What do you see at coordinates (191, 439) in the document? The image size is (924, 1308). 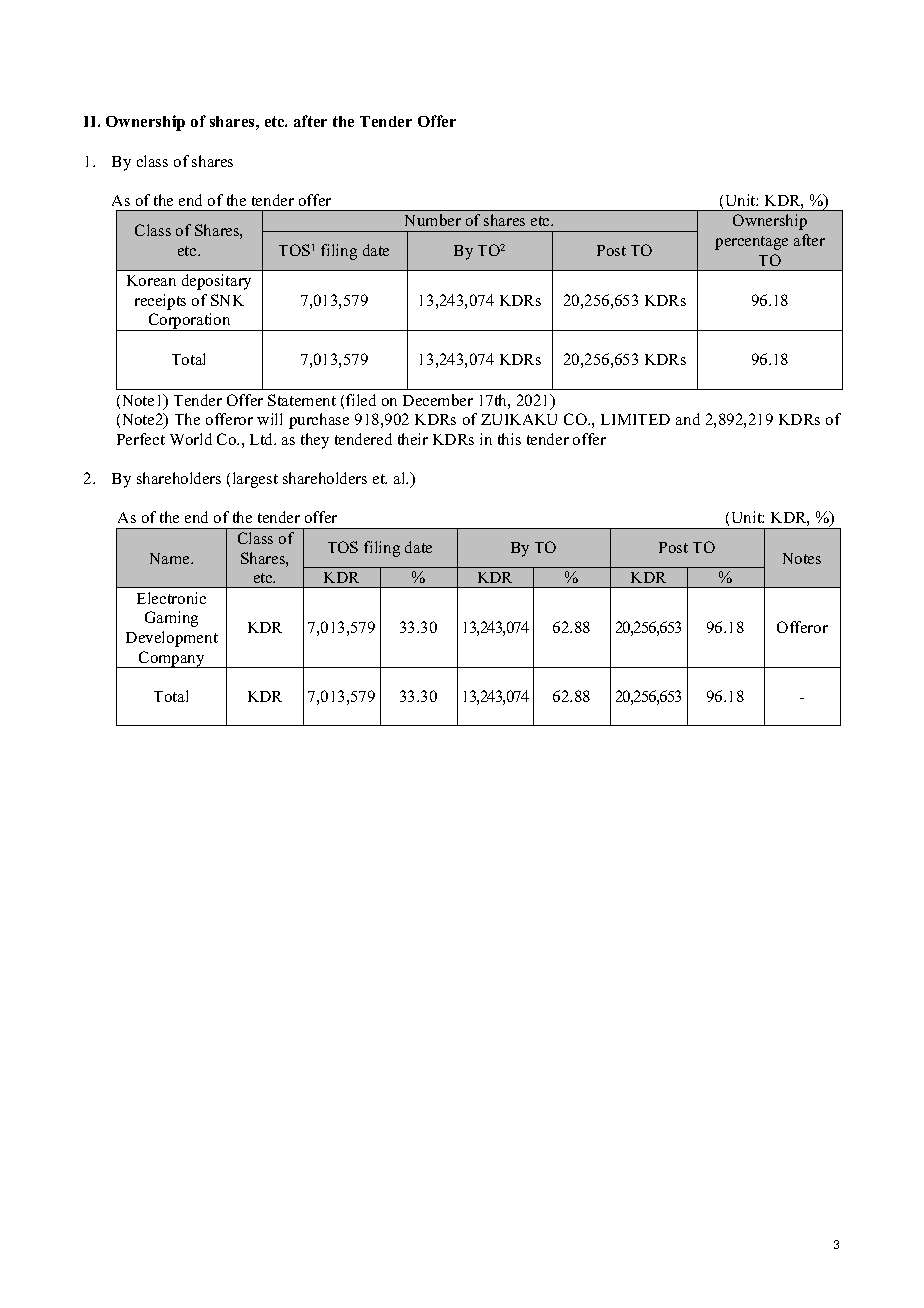 I see `World` at bounding box center [191, 439].
